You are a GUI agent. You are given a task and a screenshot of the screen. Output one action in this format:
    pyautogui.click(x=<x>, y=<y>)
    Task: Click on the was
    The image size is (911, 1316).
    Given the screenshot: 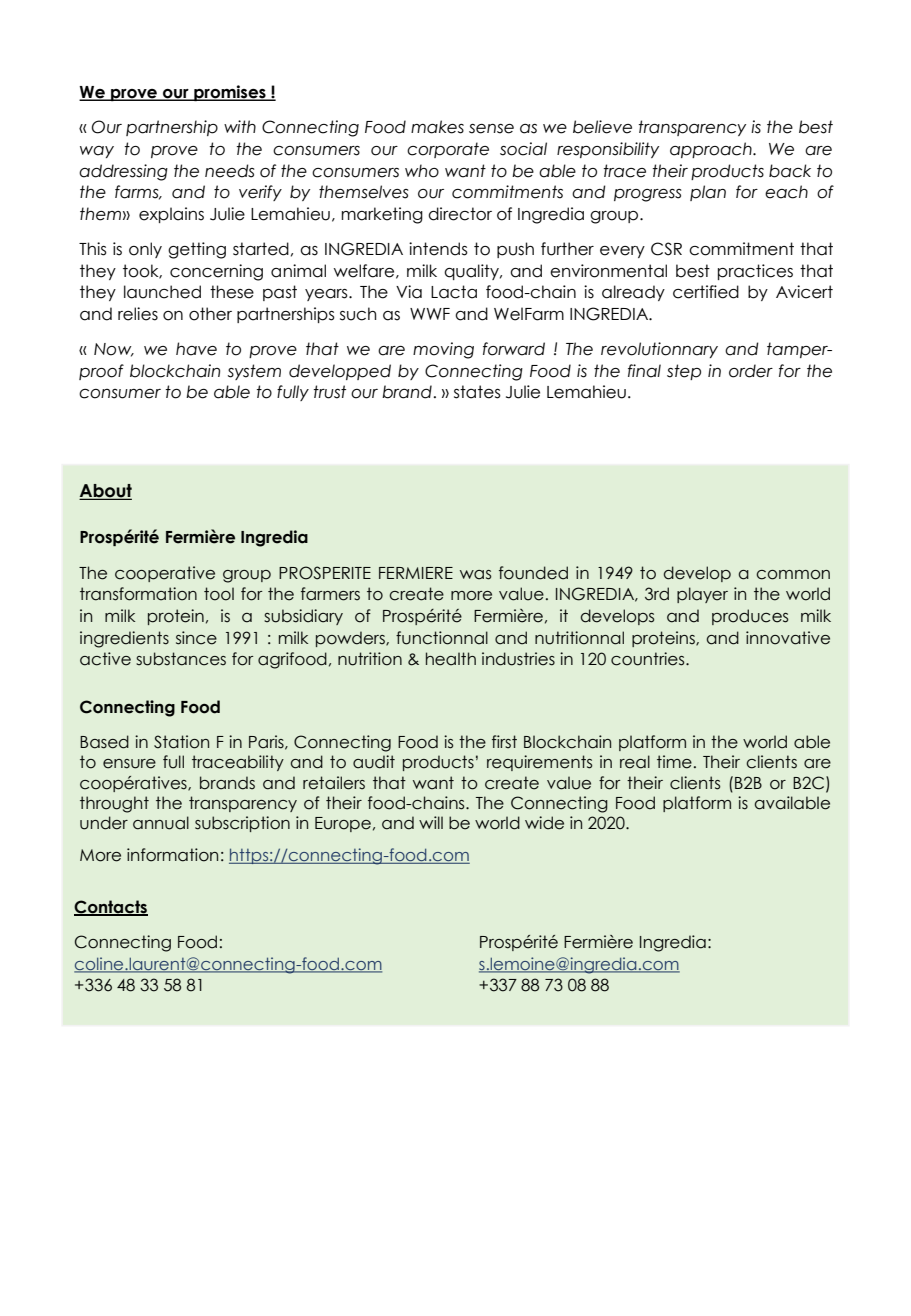 What is the action you would take?
    pyautogui.click(x=475, y=575)
